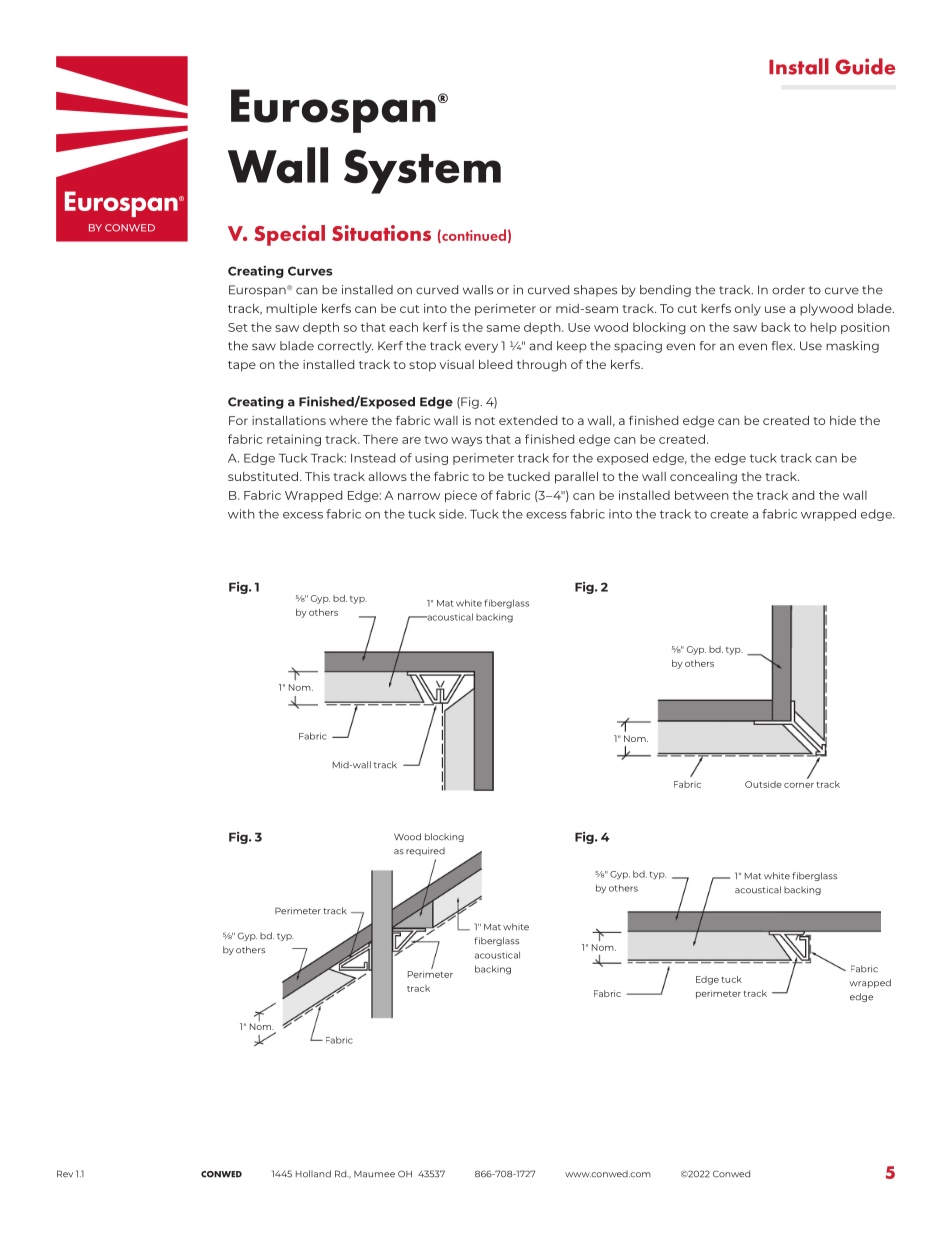  What do you see at coordinates (799, 785) in the image?
I see `corner` at bounding box center [799, 785].
